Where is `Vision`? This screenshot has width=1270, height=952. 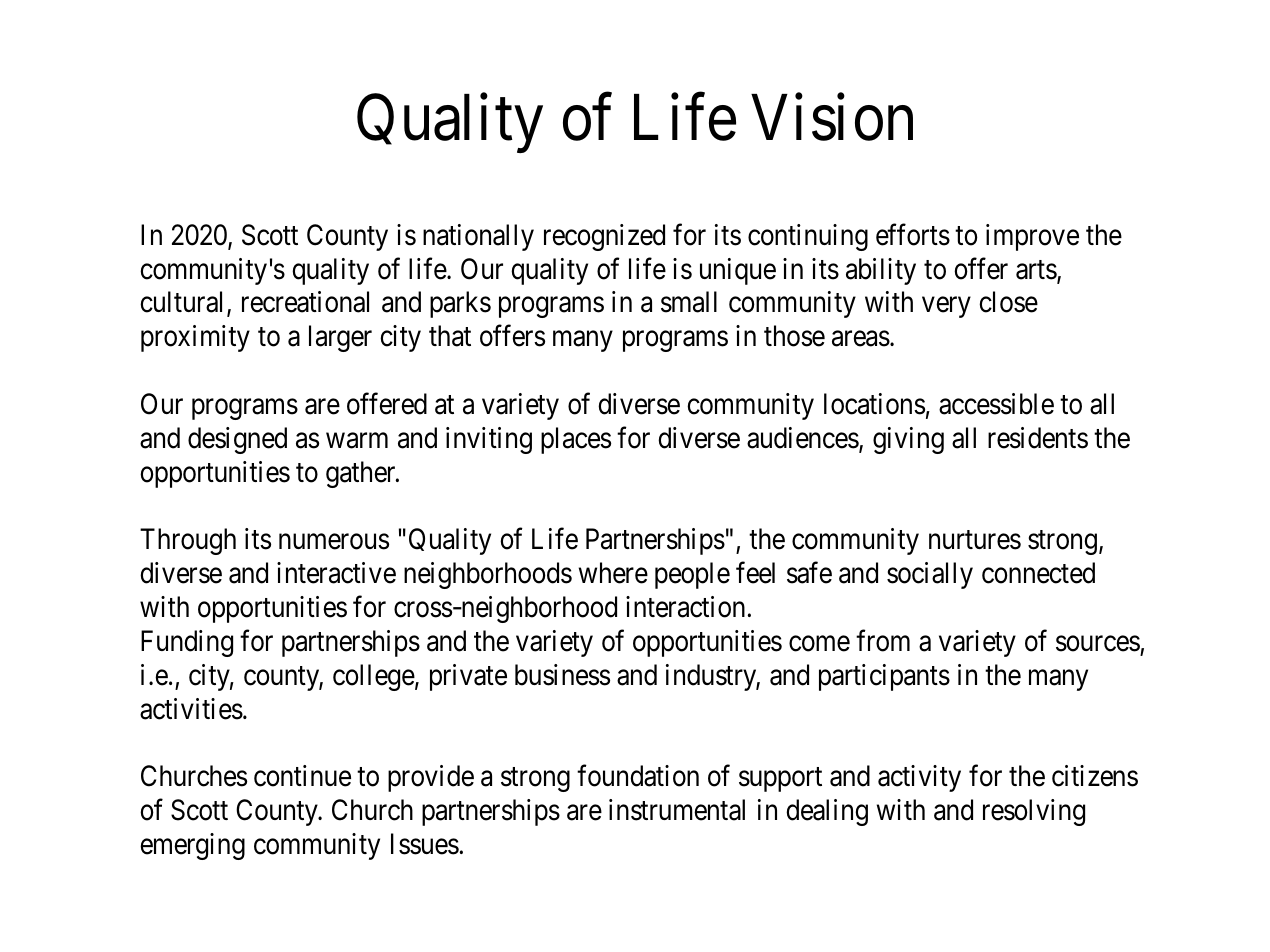 Vision is located at coordinates (832, 118).
